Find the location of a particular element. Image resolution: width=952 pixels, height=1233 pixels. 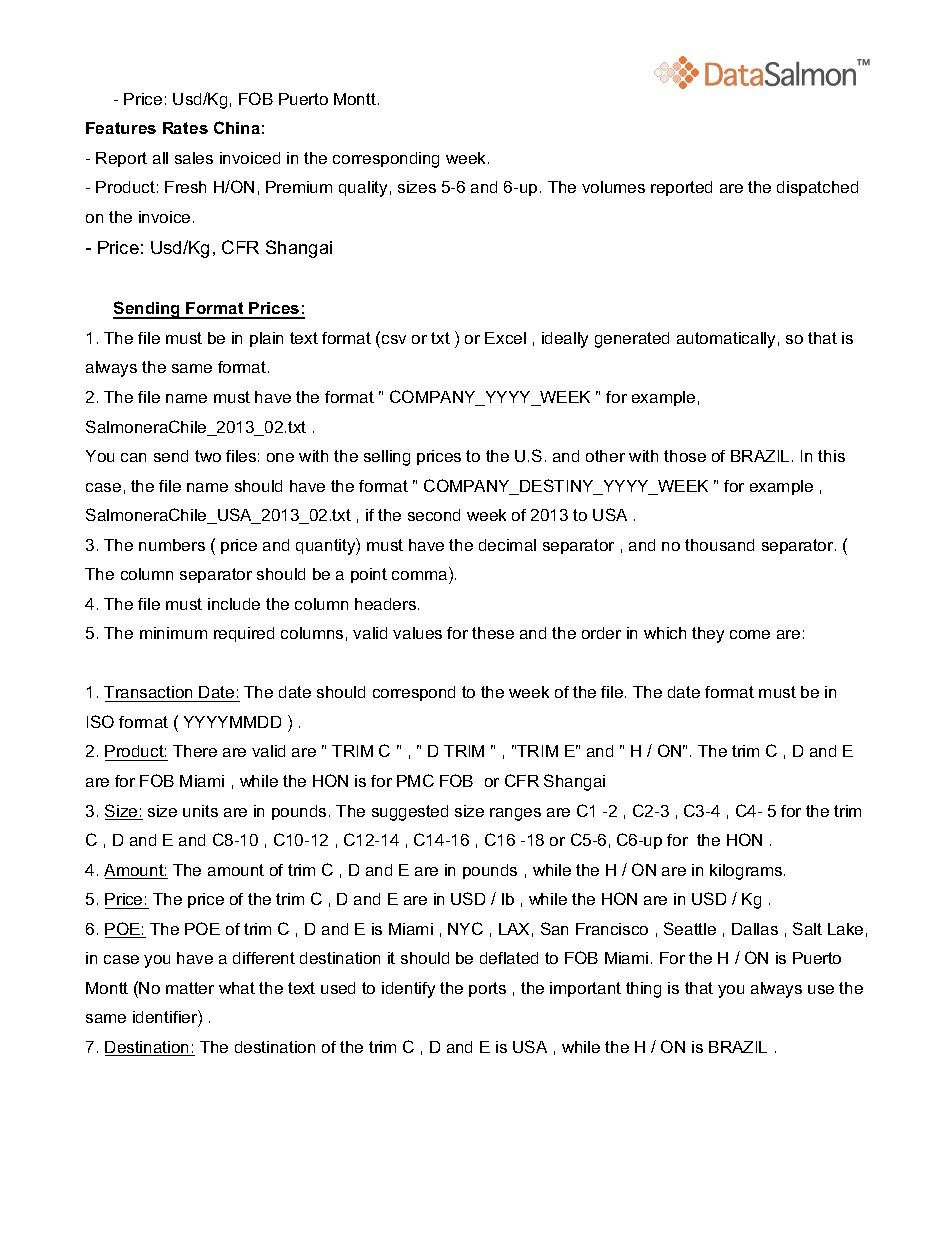

matter is located at coordinates (190, 988).
